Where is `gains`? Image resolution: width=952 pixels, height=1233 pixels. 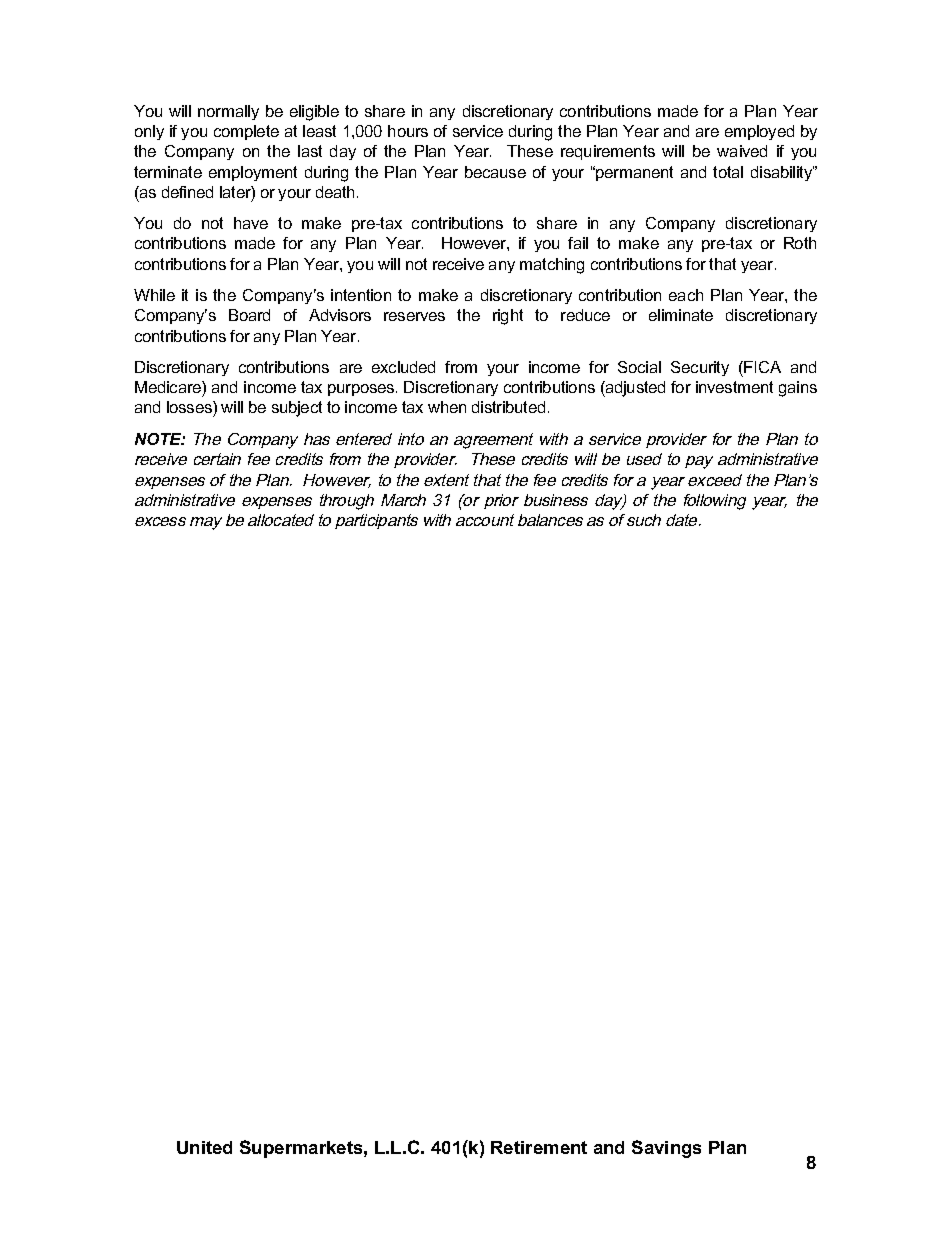 gains is located at coordinates (798, 389).
